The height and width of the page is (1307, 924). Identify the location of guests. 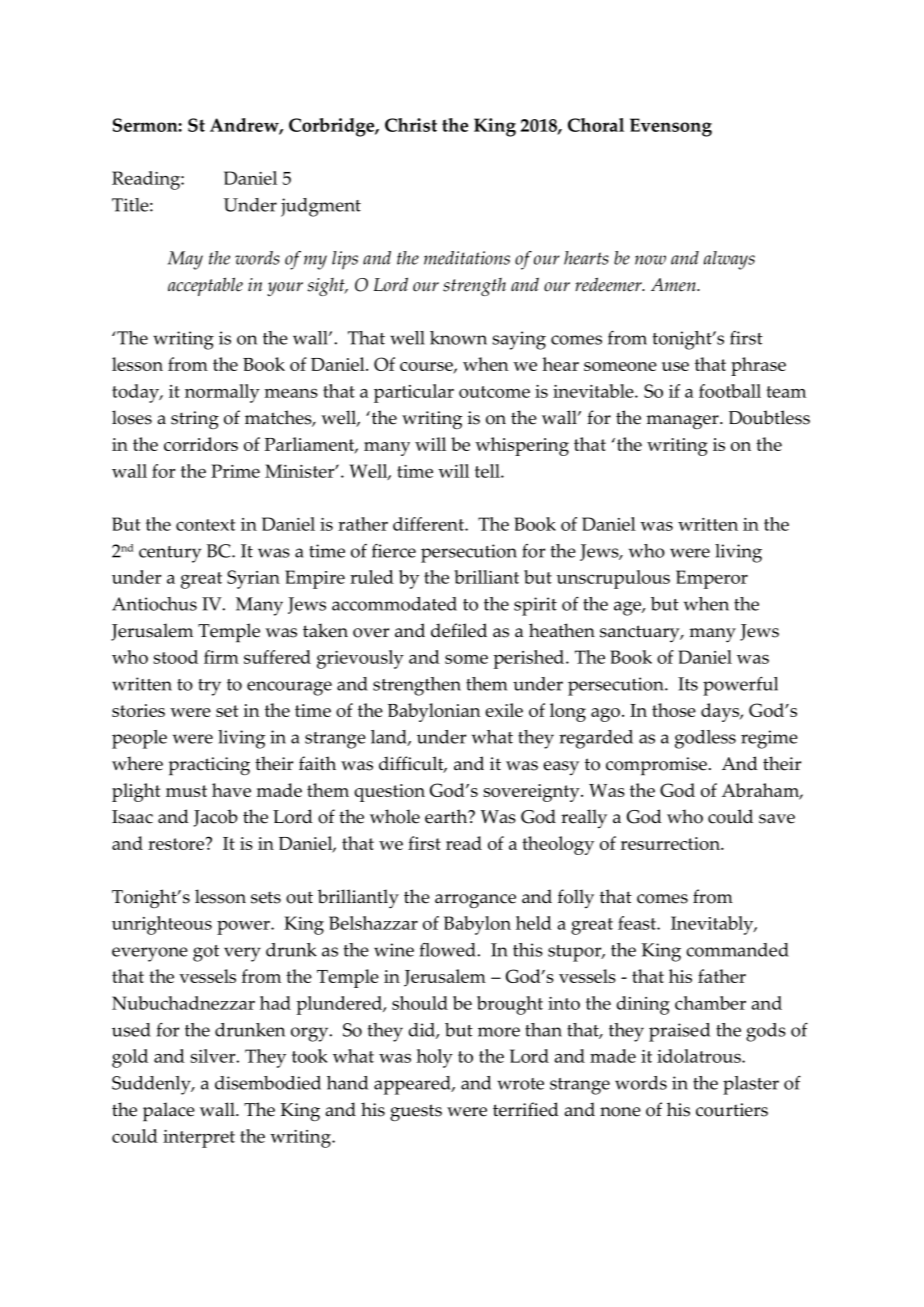
(416, 1113).
